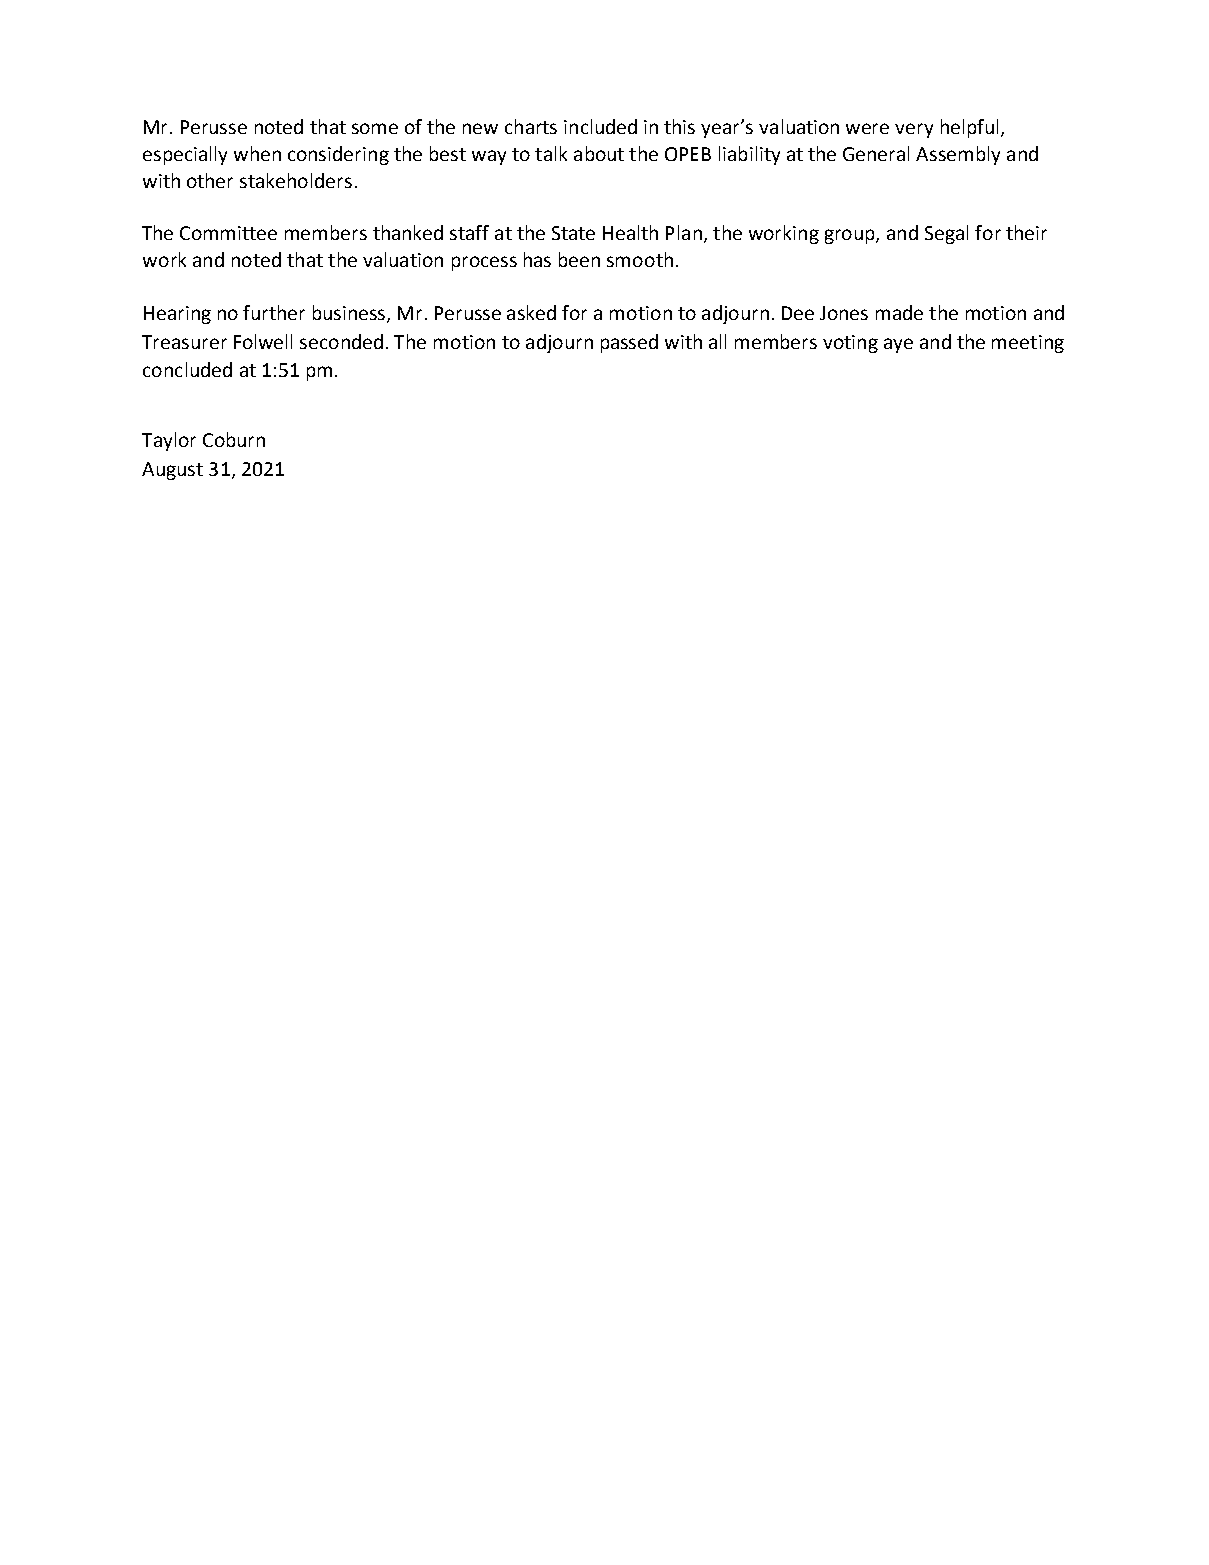 The width and height of the screenshot is (1209, 1565). Describe the element at coordinates (898, 345) in the screenshot. I see `aye` at that location.
